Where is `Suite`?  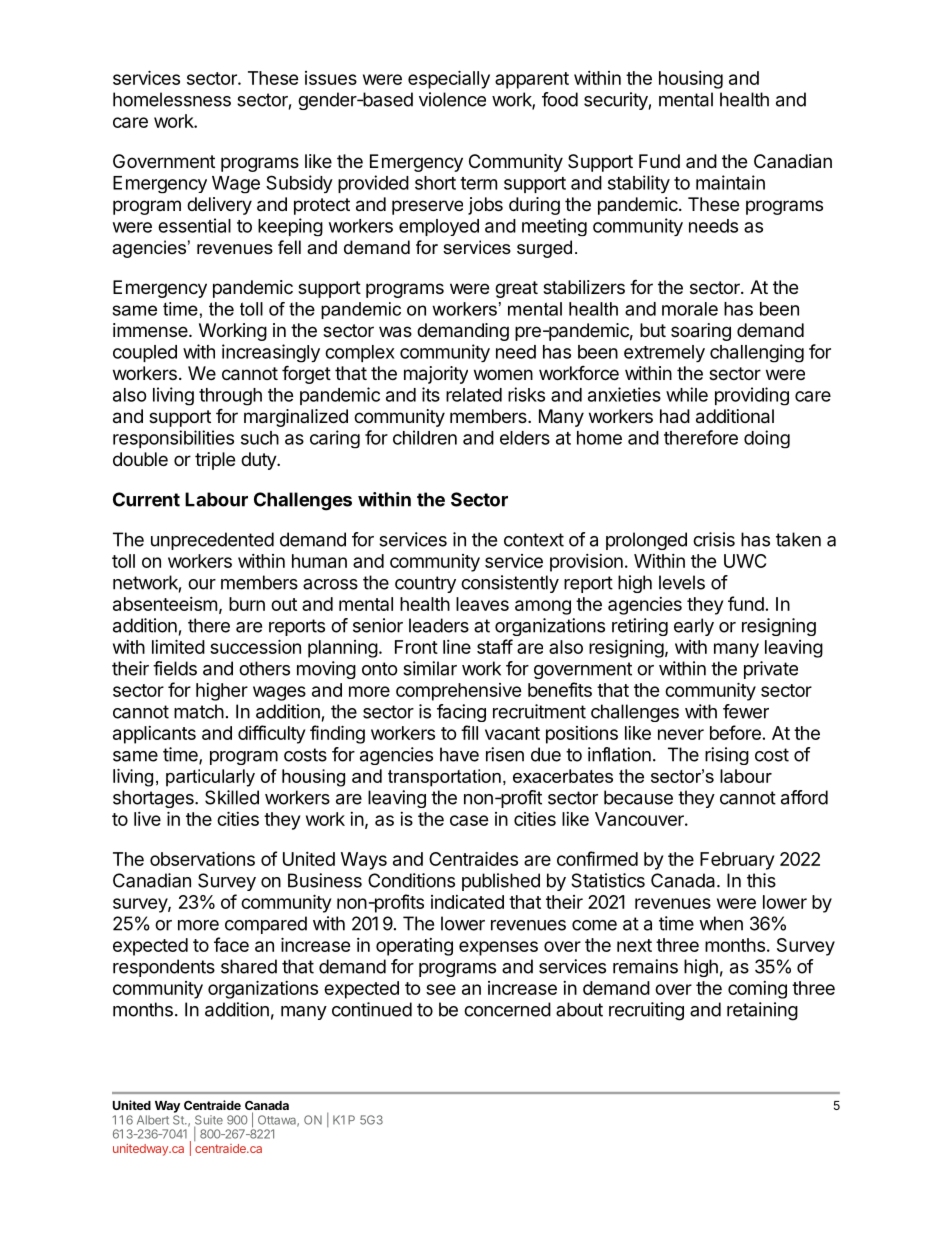
Suite is located at coordinates (208, 1121).
